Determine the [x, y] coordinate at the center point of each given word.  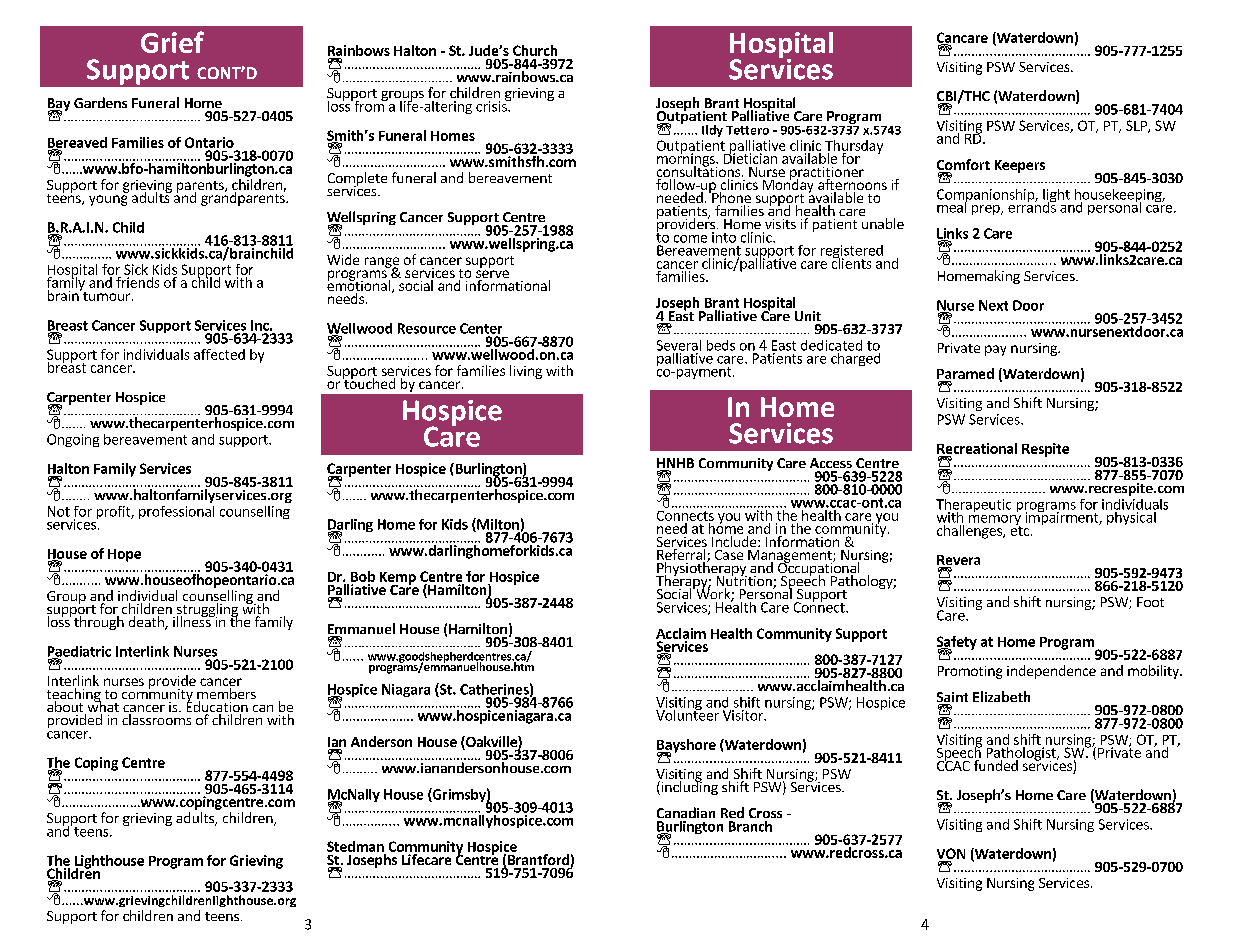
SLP [1137, 126]
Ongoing [73, 440]
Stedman [355, 846]
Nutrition [745, 581]
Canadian [686, 812]
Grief [172, 42]
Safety [957, 644]
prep [987, 210]
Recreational [977, 448]
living [526, 372]
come [690, 239]
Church [535, 50]
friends [137, 282]
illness [193, 620]
